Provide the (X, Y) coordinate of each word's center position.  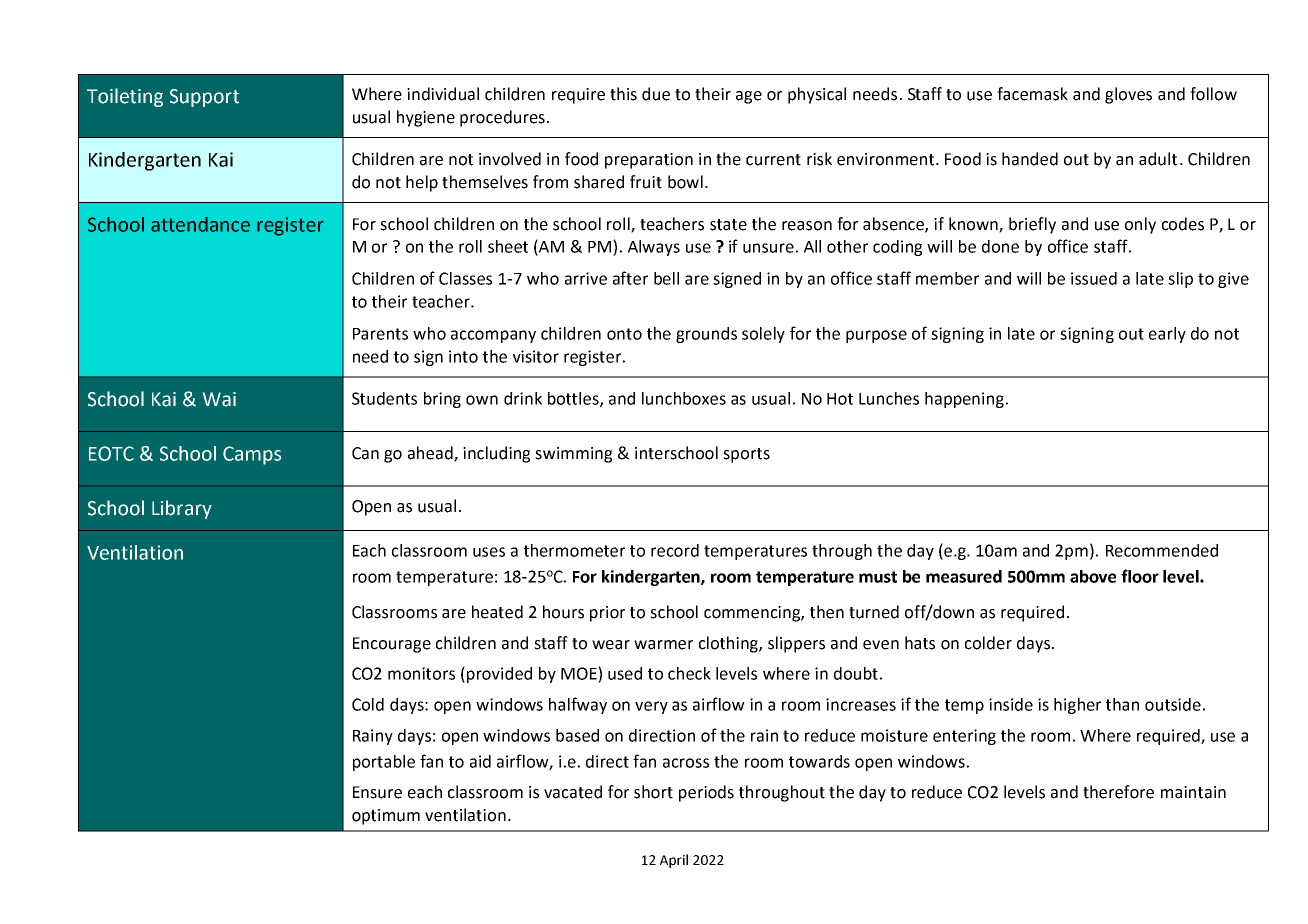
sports (746, 455)
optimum (386, 817)
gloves (1128, 95)
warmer (663, 645)
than (1122, 704)
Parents (380, 334)
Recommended (1162, 550)
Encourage (392, 645)
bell (666, 278)
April (674, 861)
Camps (252, 455)
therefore (1118, 792)
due (656, 94)
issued (1094, 278)
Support (204, 98)
